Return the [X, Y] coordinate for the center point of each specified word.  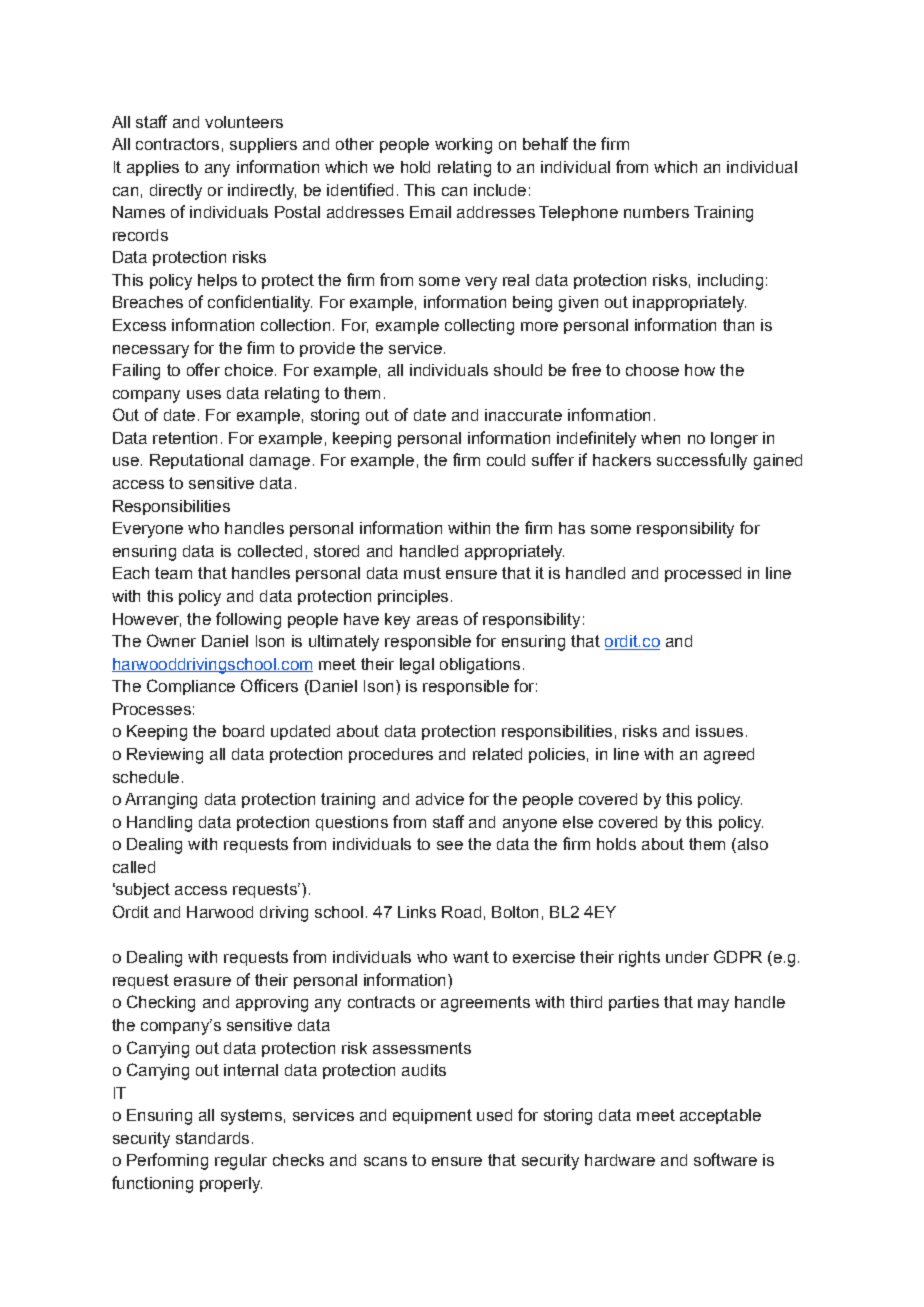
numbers [656, 212]
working [463, 146]
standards [212, 1138]
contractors [177, 144]
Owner [171, 640]
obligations [480, 666]
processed [703, 574]
